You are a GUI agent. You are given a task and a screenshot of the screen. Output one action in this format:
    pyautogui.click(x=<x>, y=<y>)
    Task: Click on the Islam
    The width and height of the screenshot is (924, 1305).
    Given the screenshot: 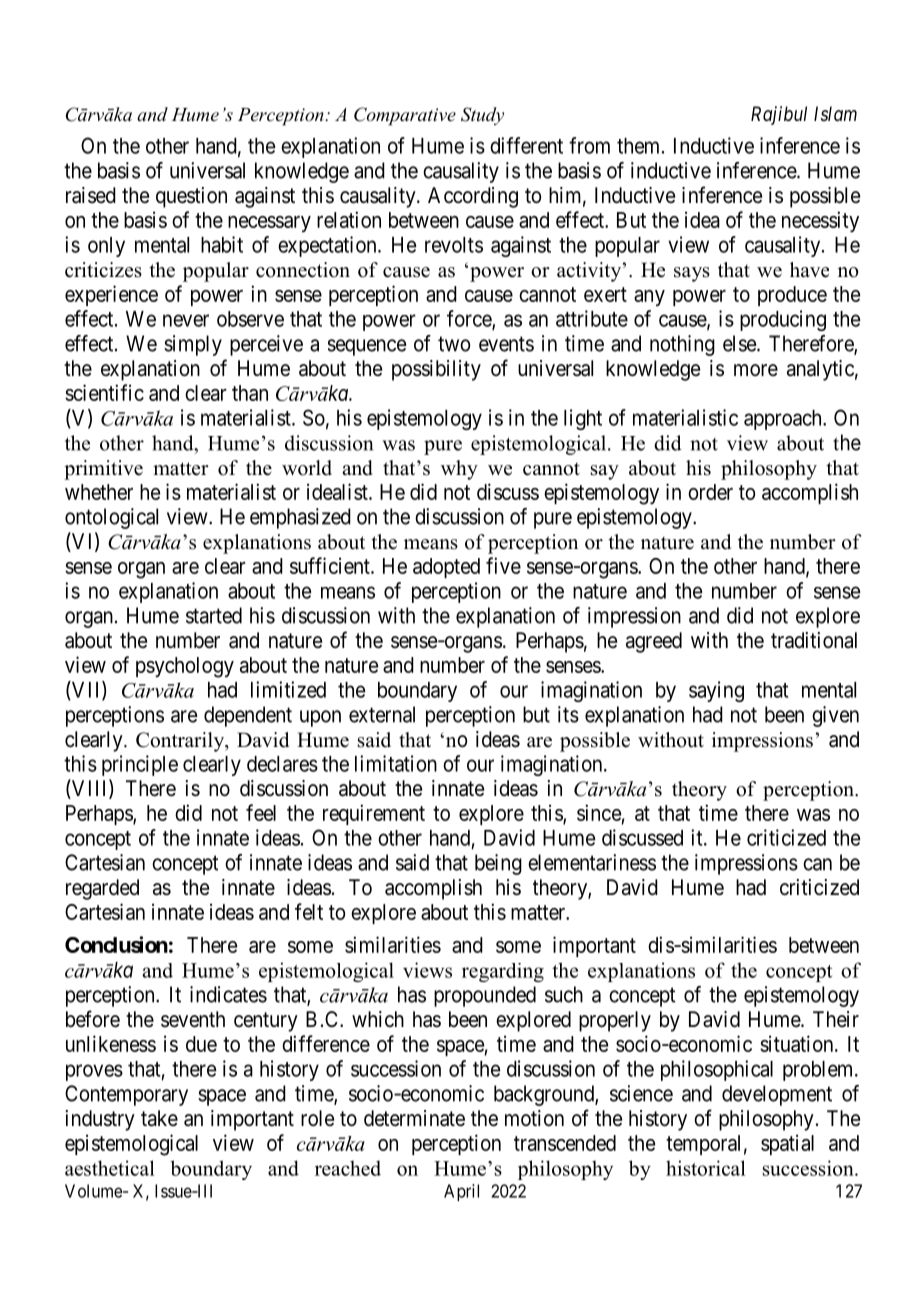 What is the action you would take?
    pyautogui.click(x=835, y=113)
